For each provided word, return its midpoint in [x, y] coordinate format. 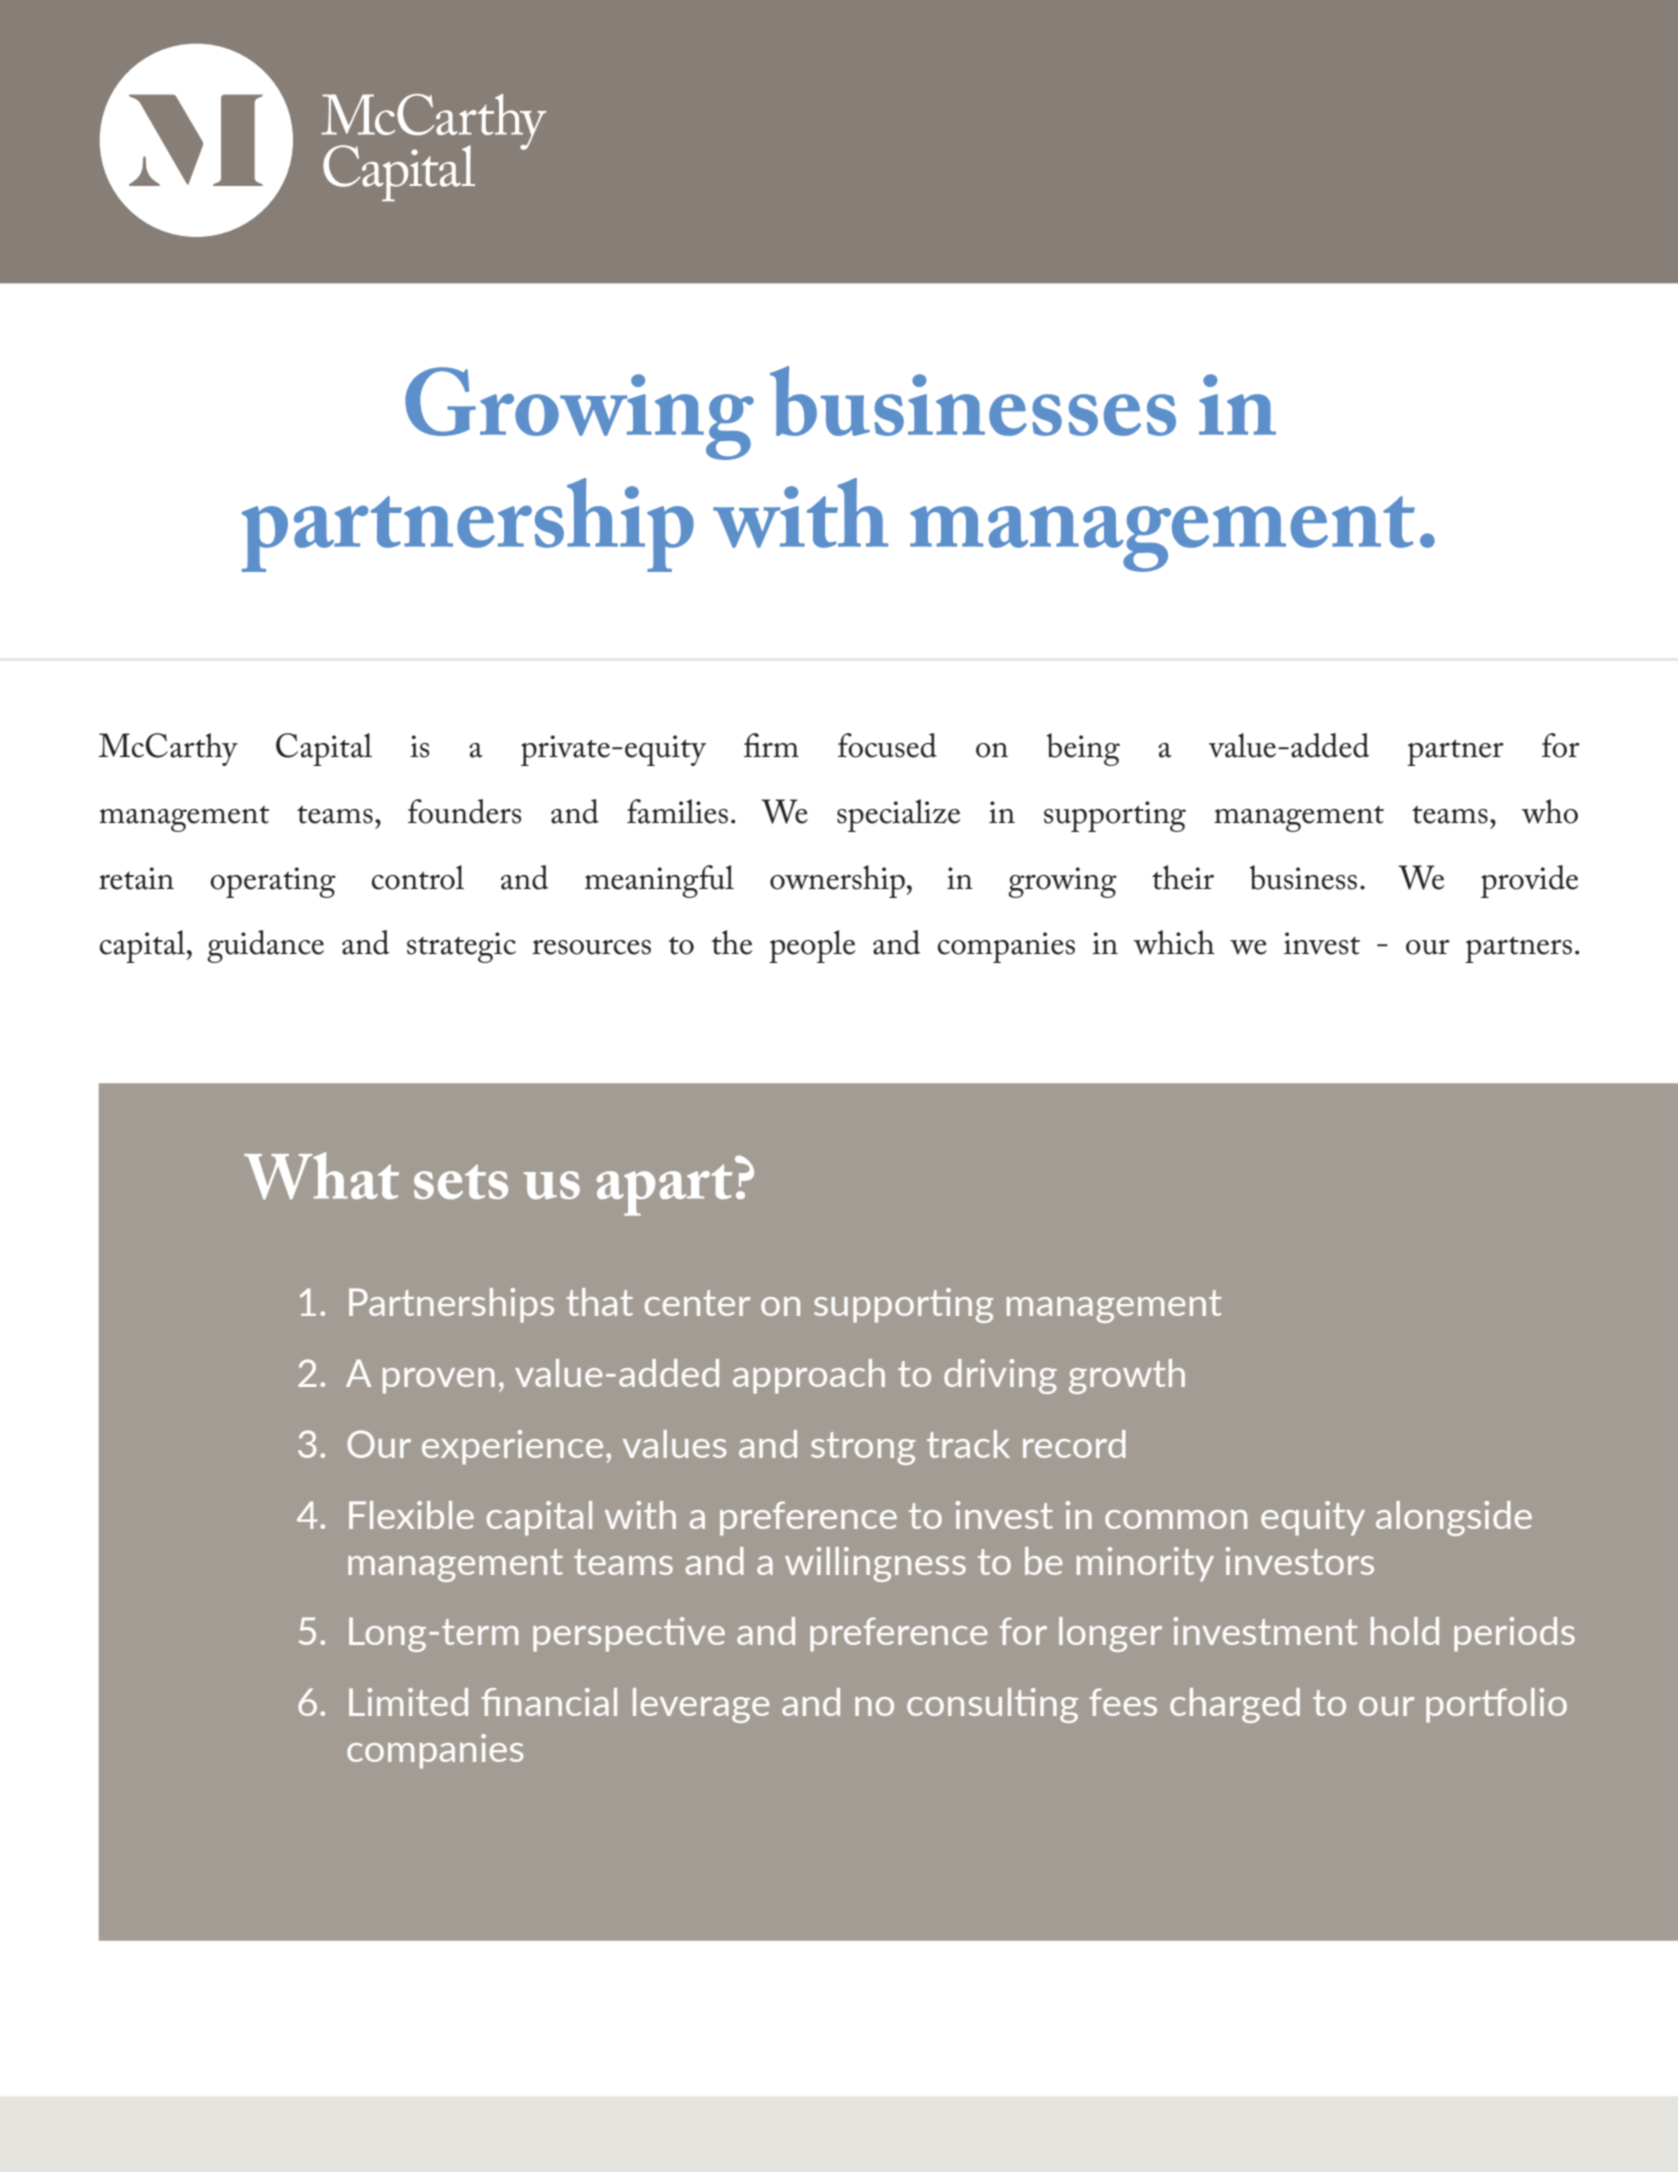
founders [464, 811]
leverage [701, 1705]
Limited [408, 1702]
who [1550, 811]
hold [1405, 1631]
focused [887, 745]
